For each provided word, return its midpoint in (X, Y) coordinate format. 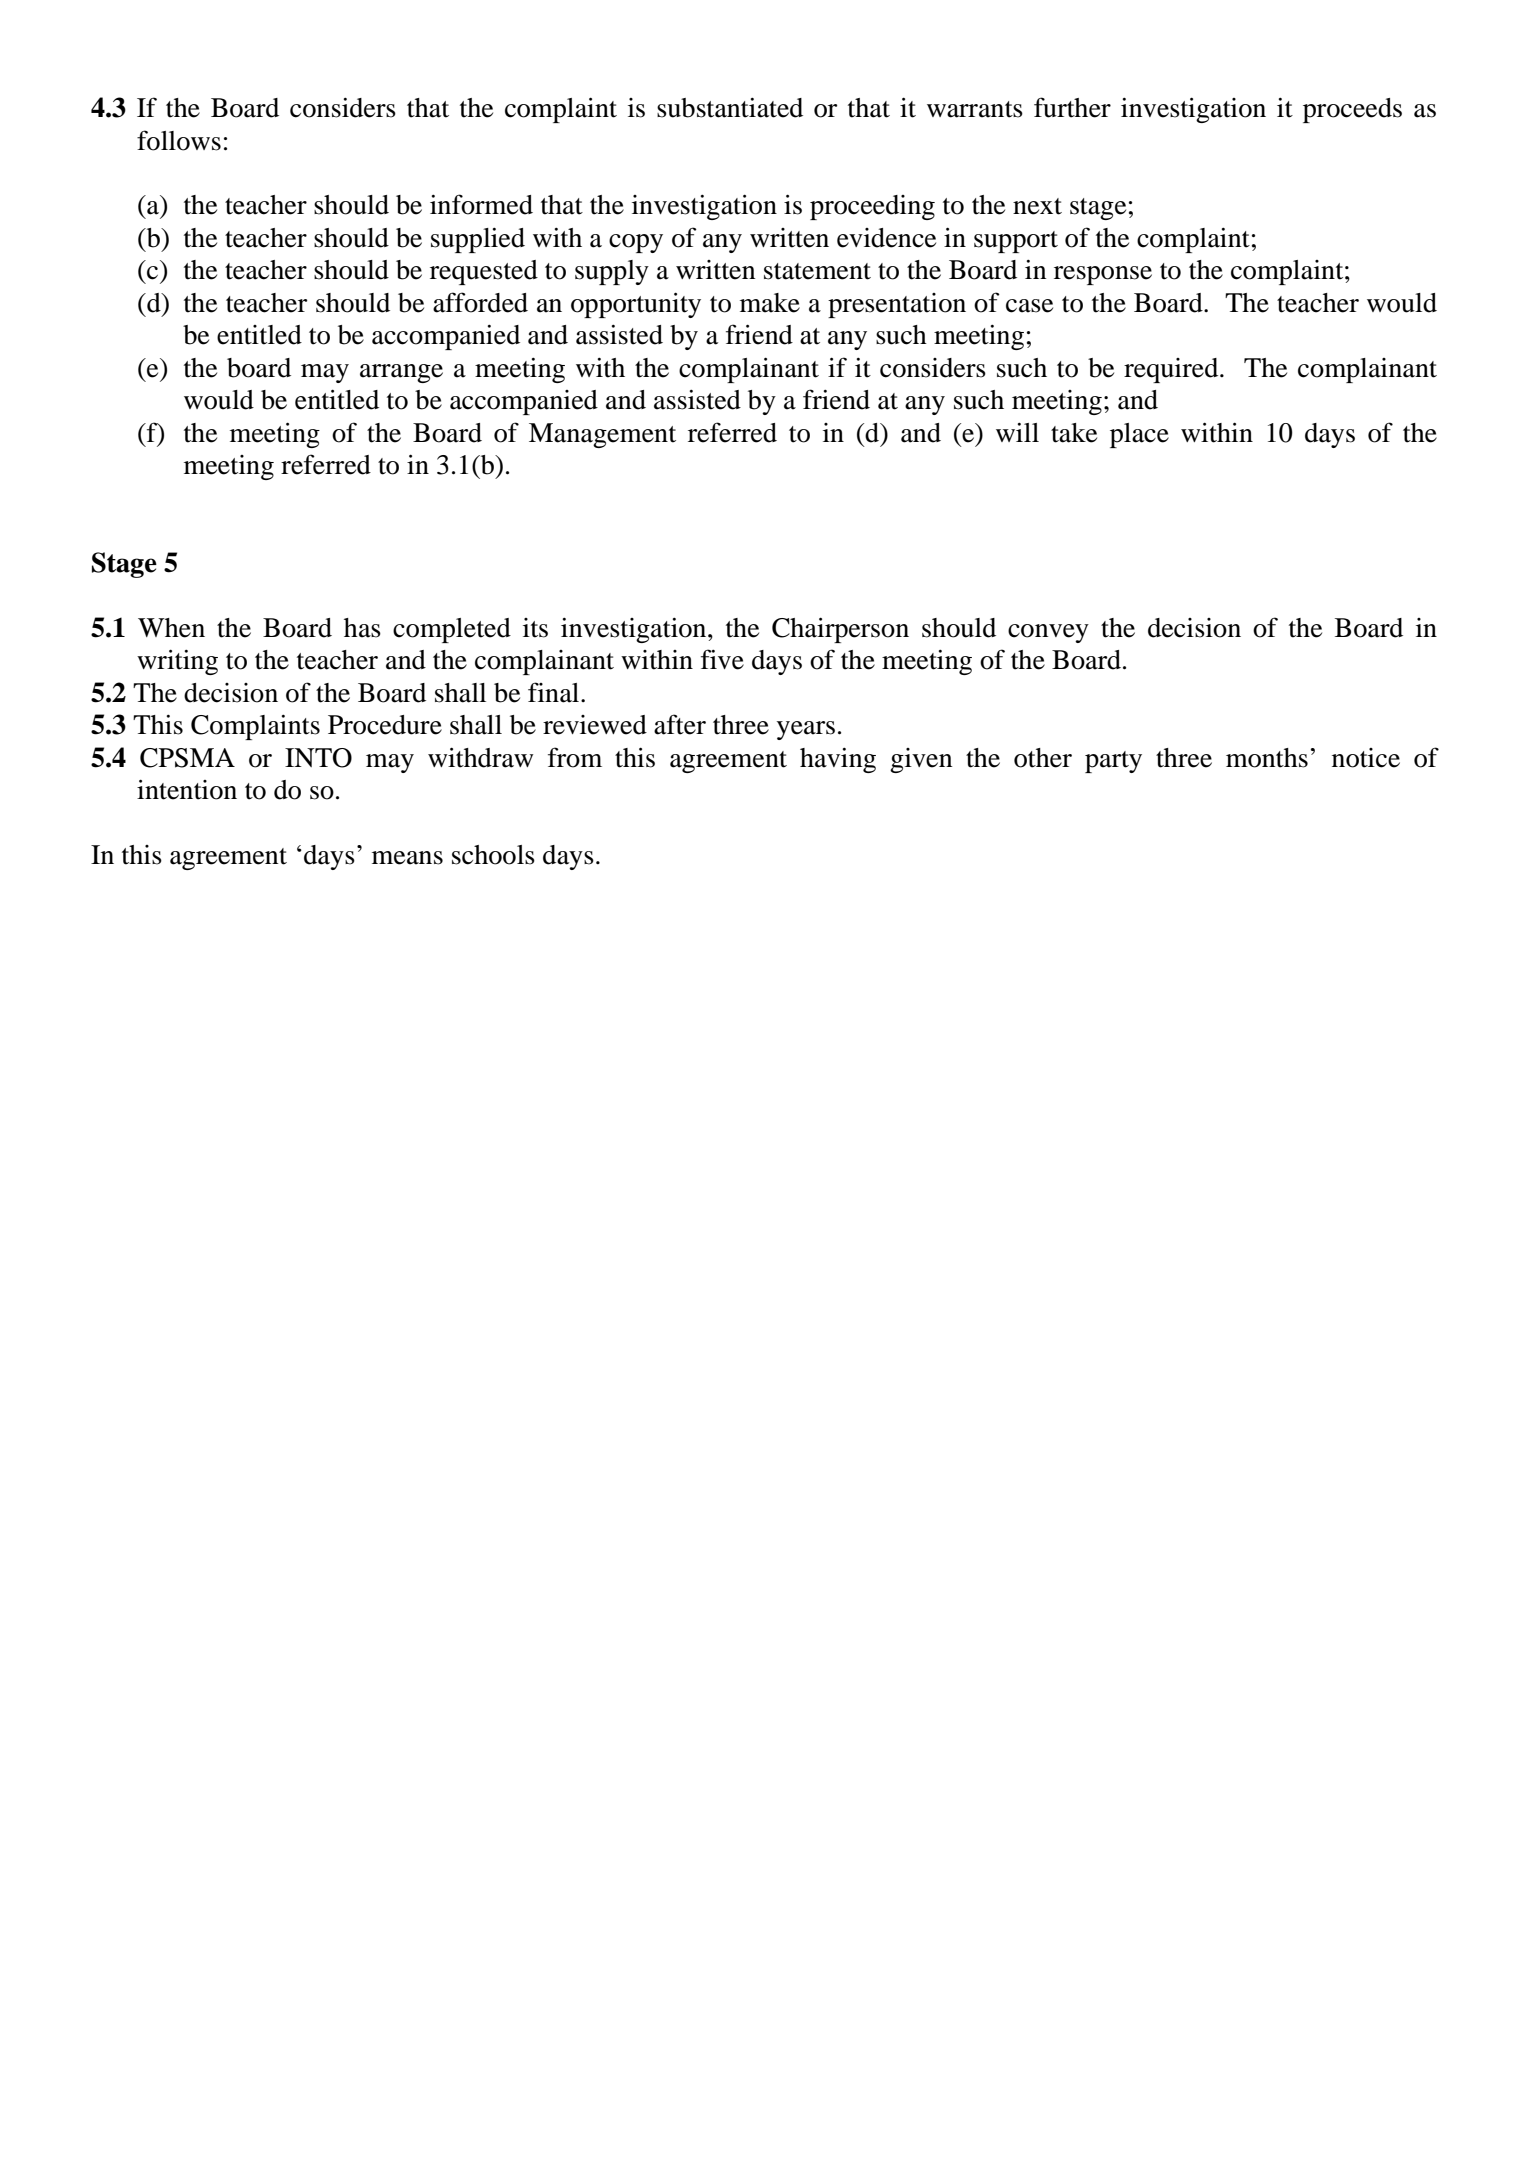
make (770, 303)
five (722, 659)
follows (179, 140)
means (407, 858)
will (1017, 432)
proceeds (1352, 110)
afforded (480, 302)
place (1139, 435)
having (838, 760)
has (362, 628)
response (1103, 275)
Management (602, 435)
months (1267, 758)
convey (1048, 633)
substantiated (730, 107)
